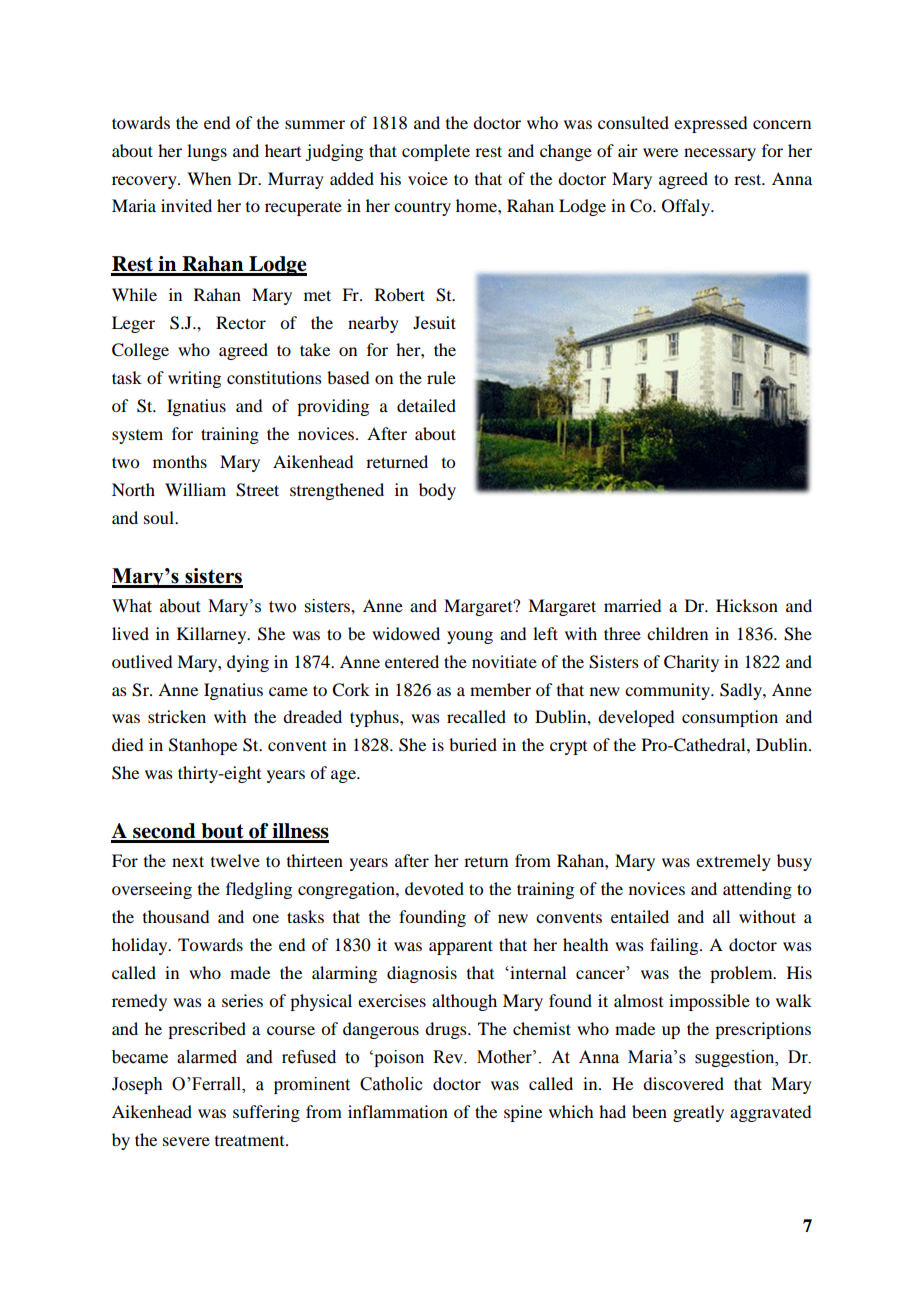  I want to click on spine, so click(523, 1113).
